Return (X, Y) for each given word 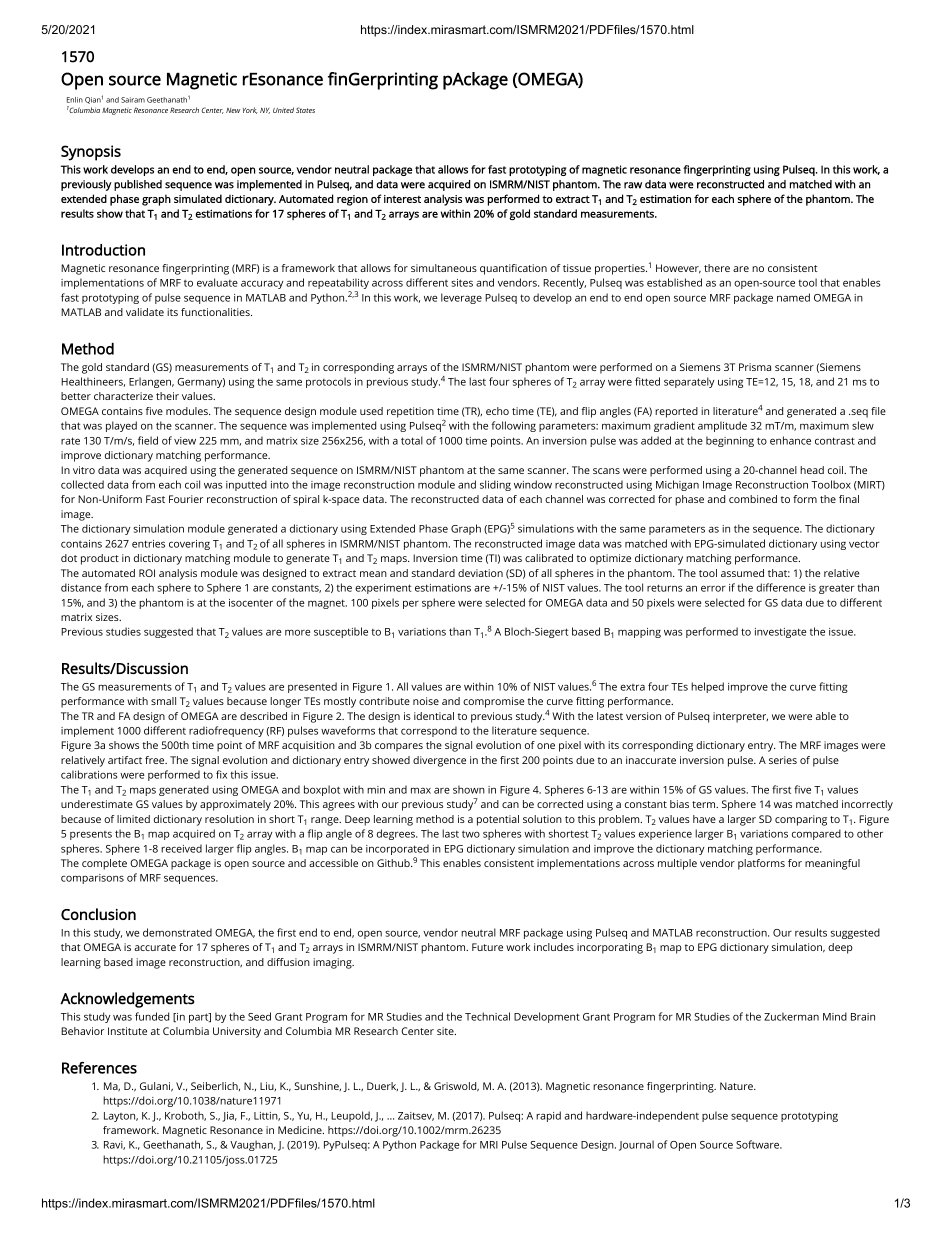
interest (402, 199)
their (167, 396)
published (138, 185)
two (471, 834)
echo (497, 411)
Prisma (755, 367)
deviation (480, 573)
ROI (147, 573)
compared (816, 834)
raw (633, 185)
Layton (121, 1117)
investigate (780, 633)
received (181, 848)
